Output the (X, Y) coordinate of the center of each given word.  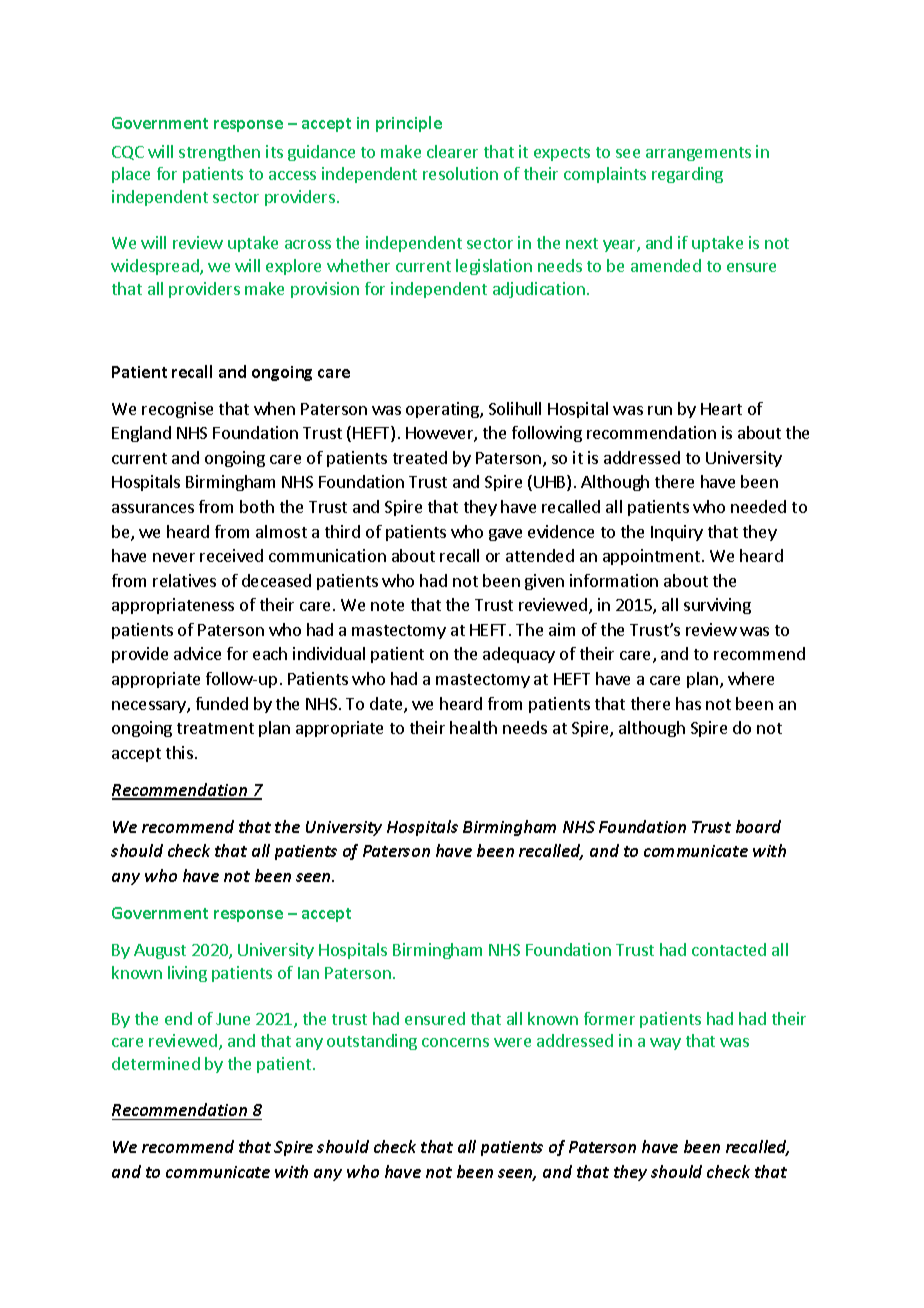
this (179, 752)
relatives (184, 580)
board (758, 826)
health (473, 727)
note (387, 605)
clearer (452, 151)
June (233, 1019)
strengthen (219, 153)
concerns (455, 1042)
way (665, 1044)
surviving (717, 606)
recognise (177, 410)
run (660, 410)
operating (443, 410)
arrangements (698, 154)
